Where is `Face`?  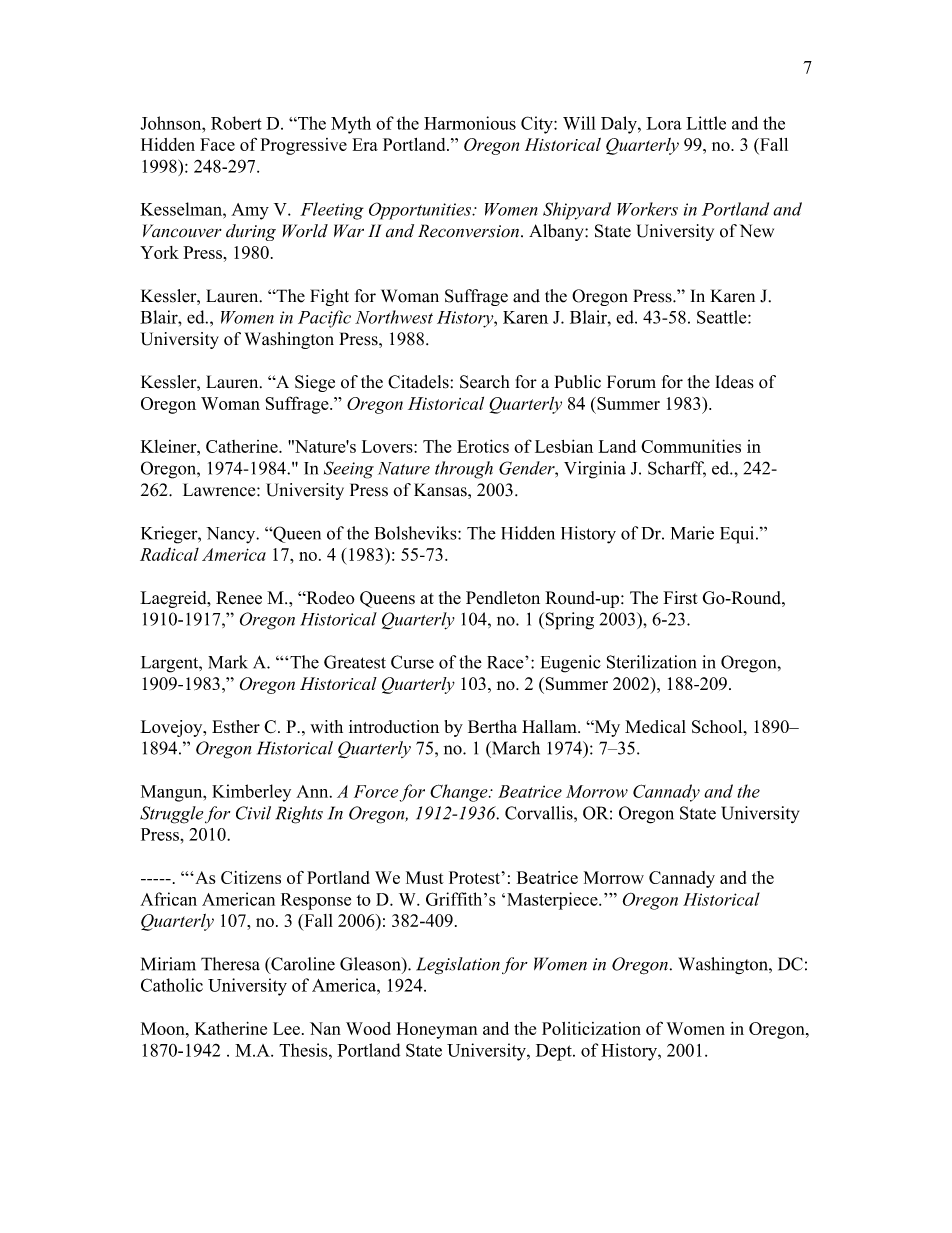 Face is located at coordinates (217, 144).
